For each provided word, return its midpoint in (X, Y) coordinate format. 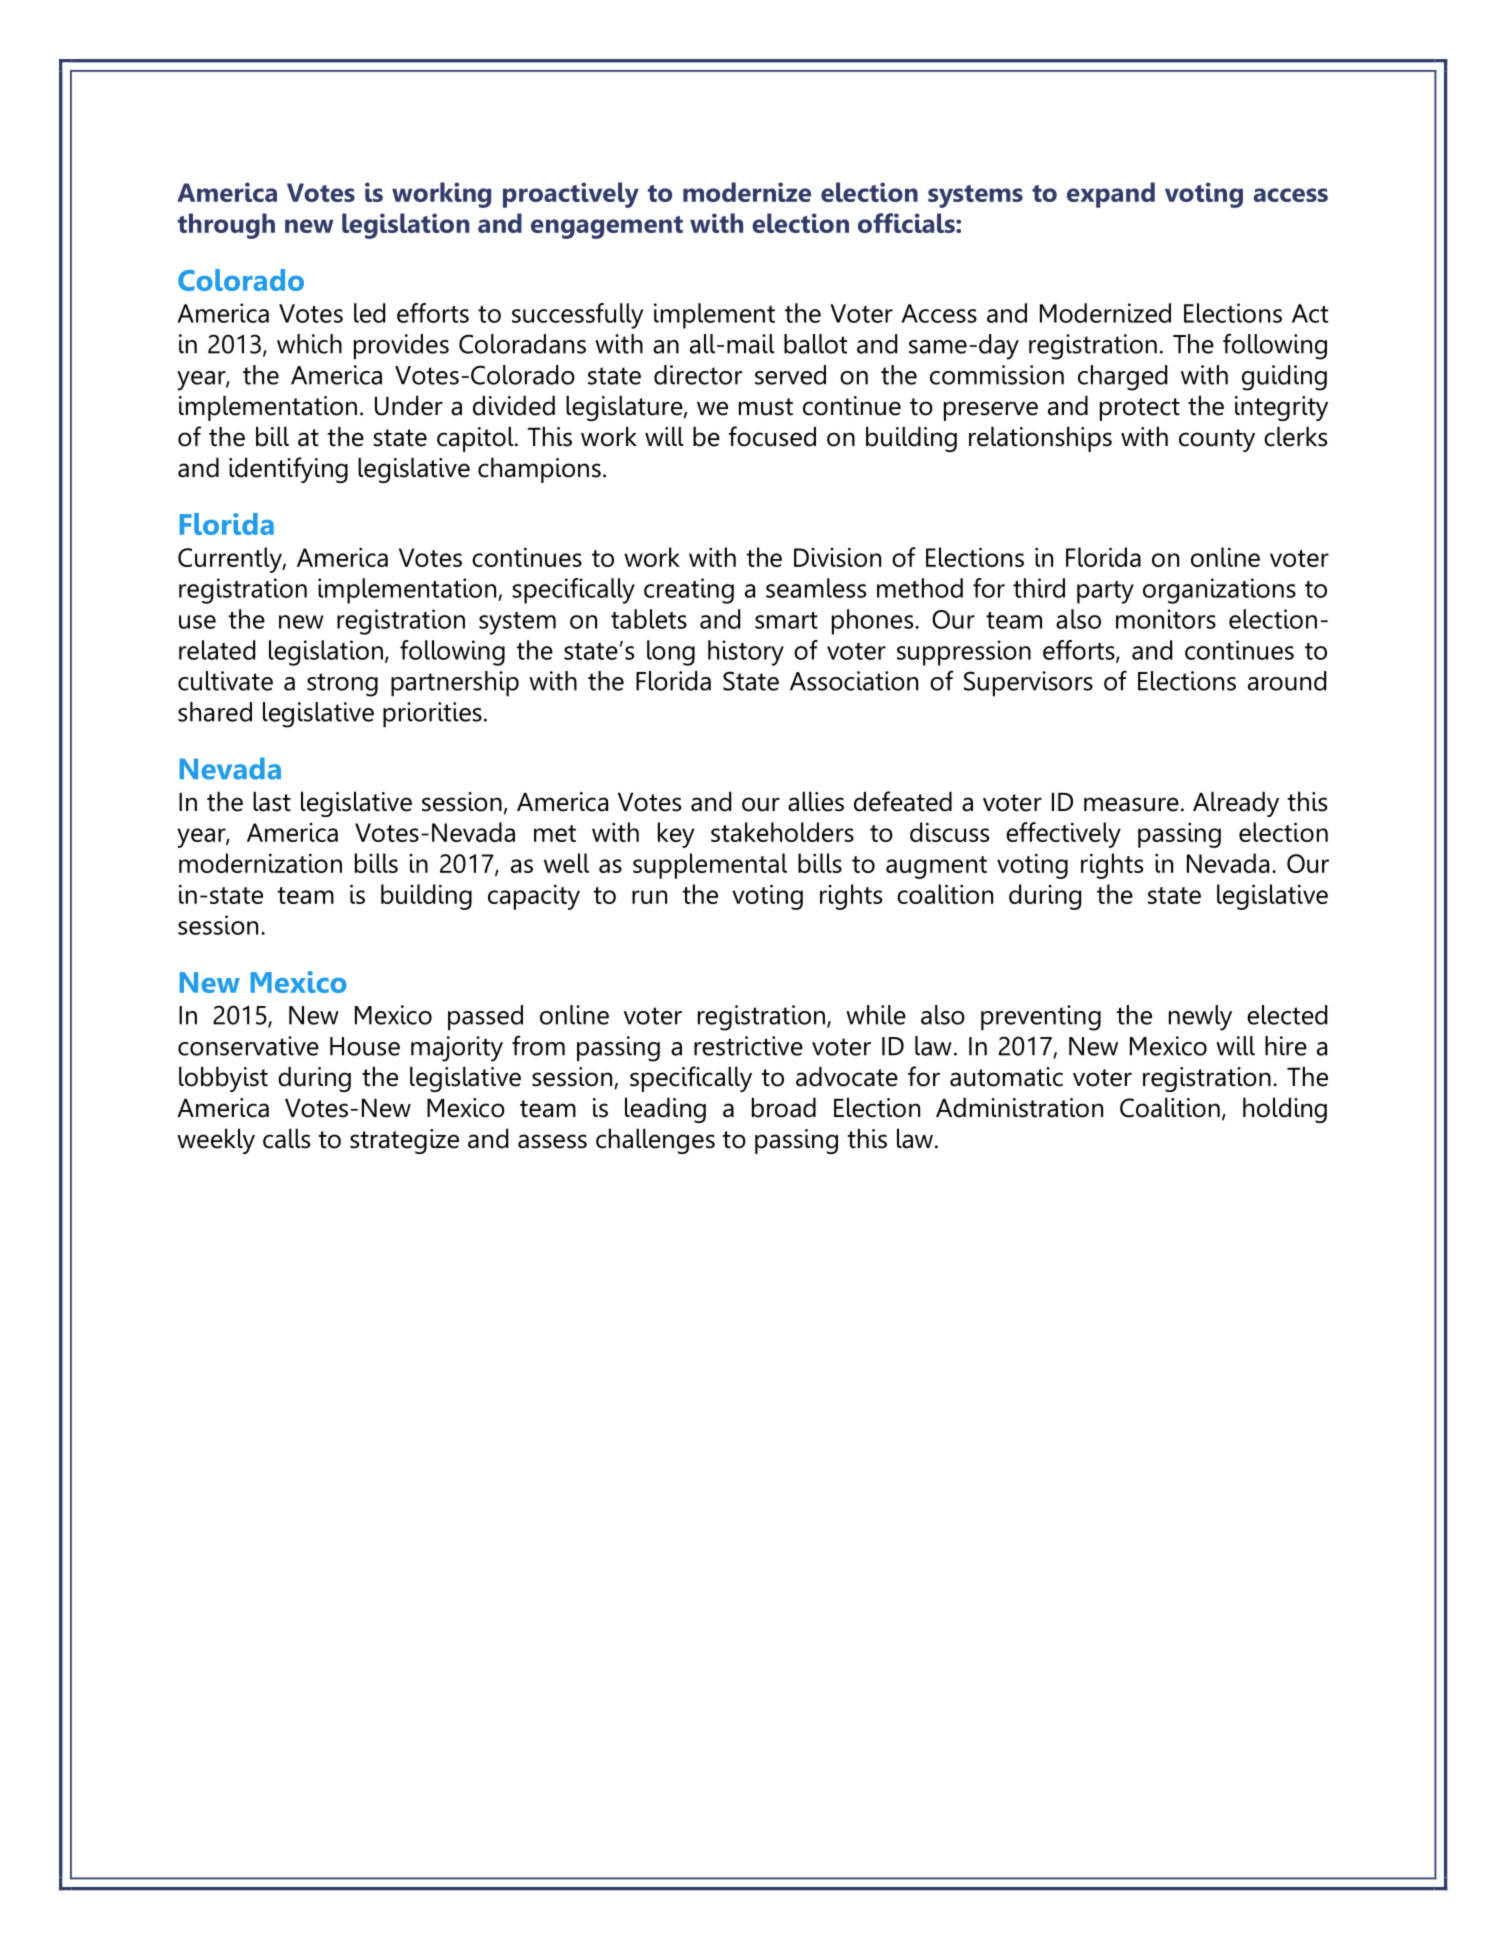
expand (1111, 195)
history (746, 653)
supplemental (710, 866)
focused (772, 436)
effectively (1063, 835)
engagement (607, 227)
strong (342, 685)
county (1217, 440)
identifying (288, 470)
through (226, 226)
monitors (1166, 619)
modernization (260, 863)
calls (286, 1138)
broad (784, 1107)
